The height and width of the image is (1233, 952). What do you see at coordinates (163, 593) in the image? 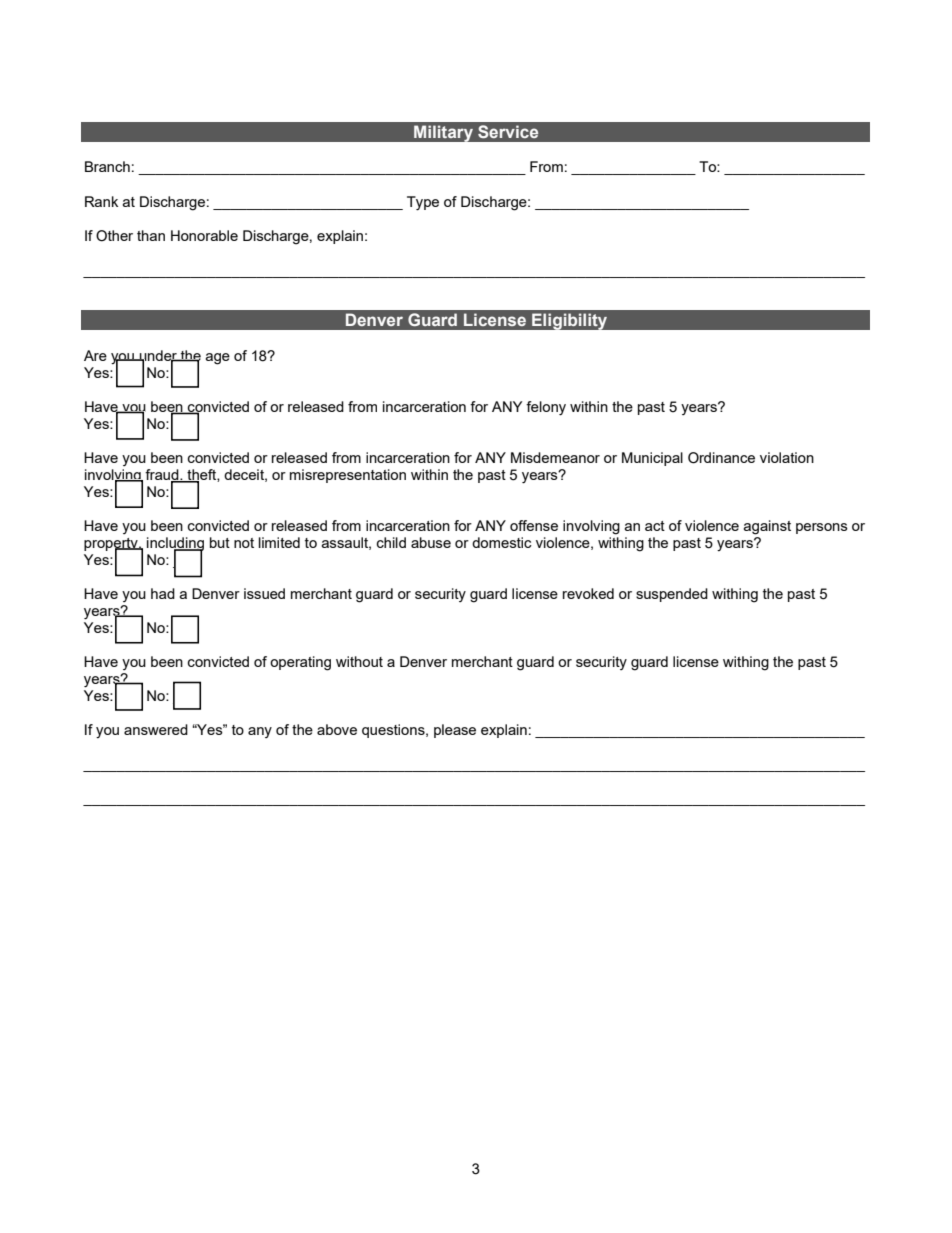
I see `had` at bounding box center [163, 593].
